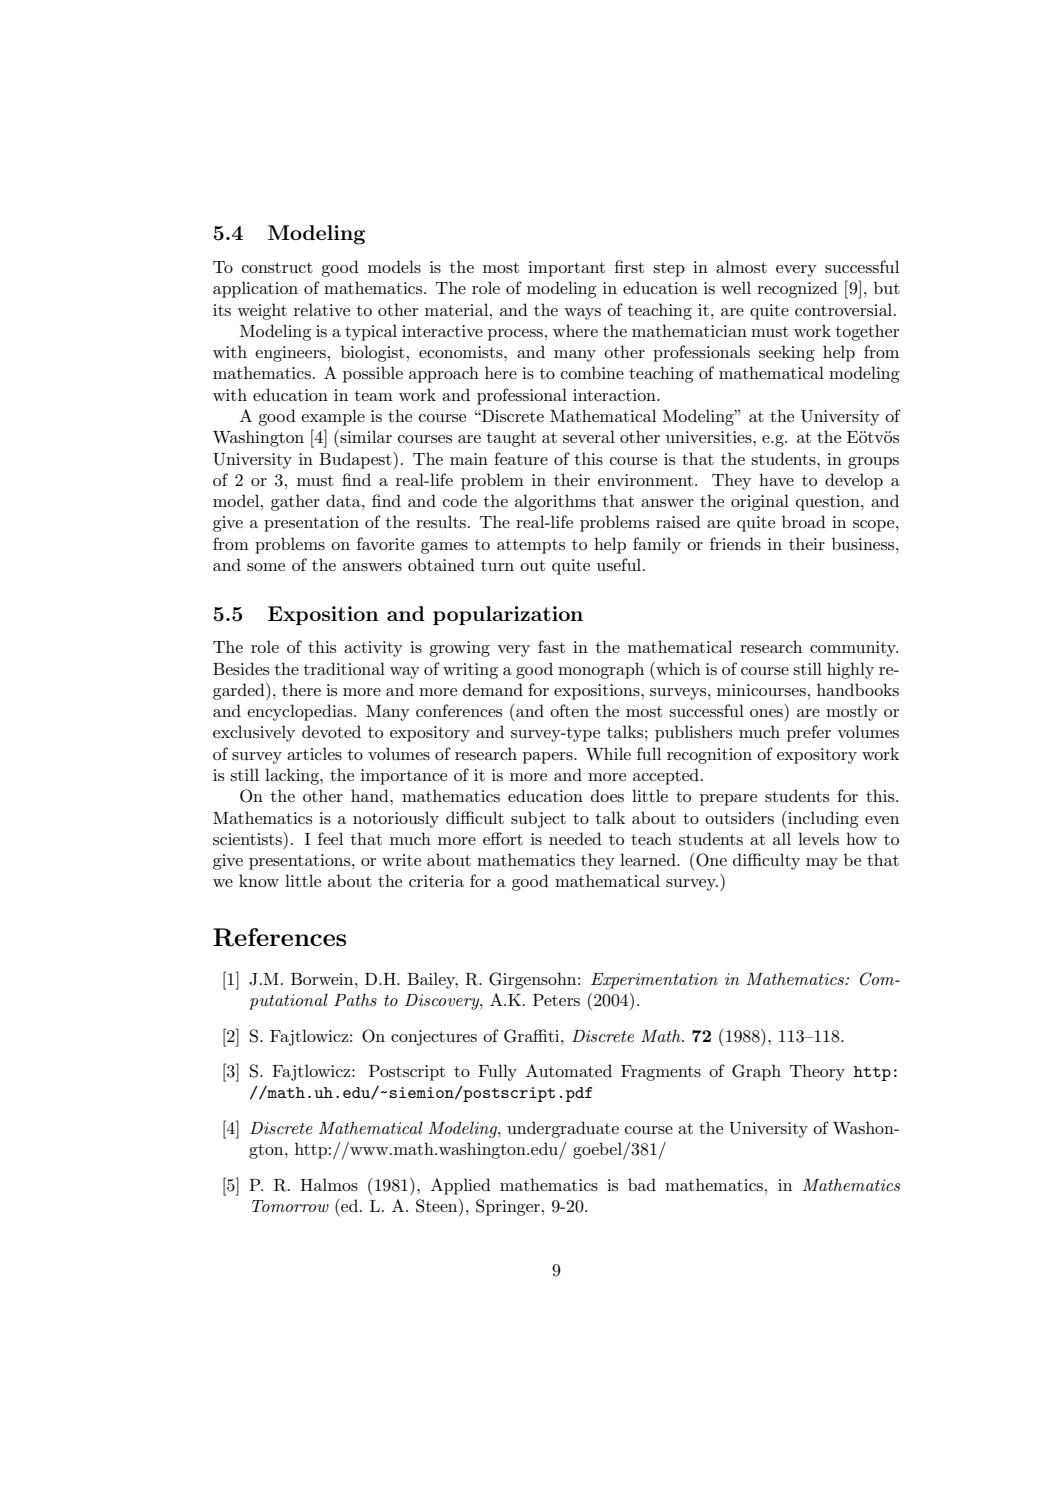  What do you see at coordinates (566, 269) in the screenshot?
I see `important` at bounding box center [566, 269].
